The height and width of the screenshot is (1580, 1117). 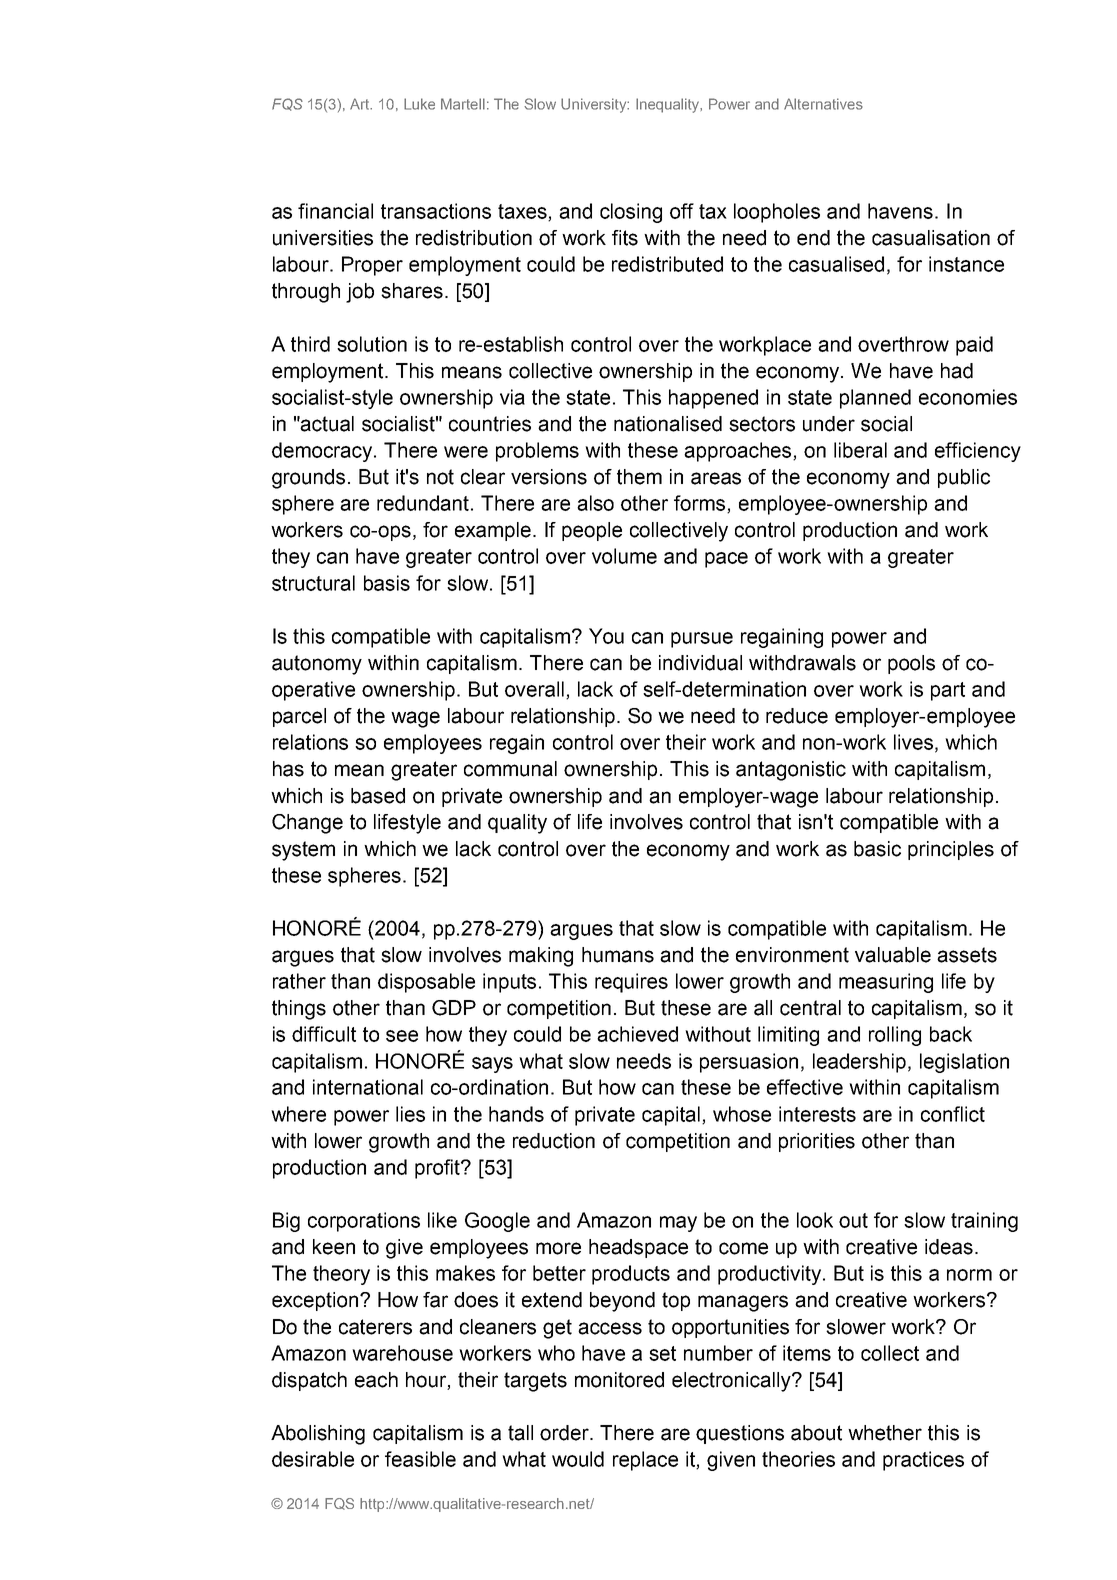 What do you see at coordinates (378, 796) in the screenshot?
I see `based` at bounding box center [378, 796].
